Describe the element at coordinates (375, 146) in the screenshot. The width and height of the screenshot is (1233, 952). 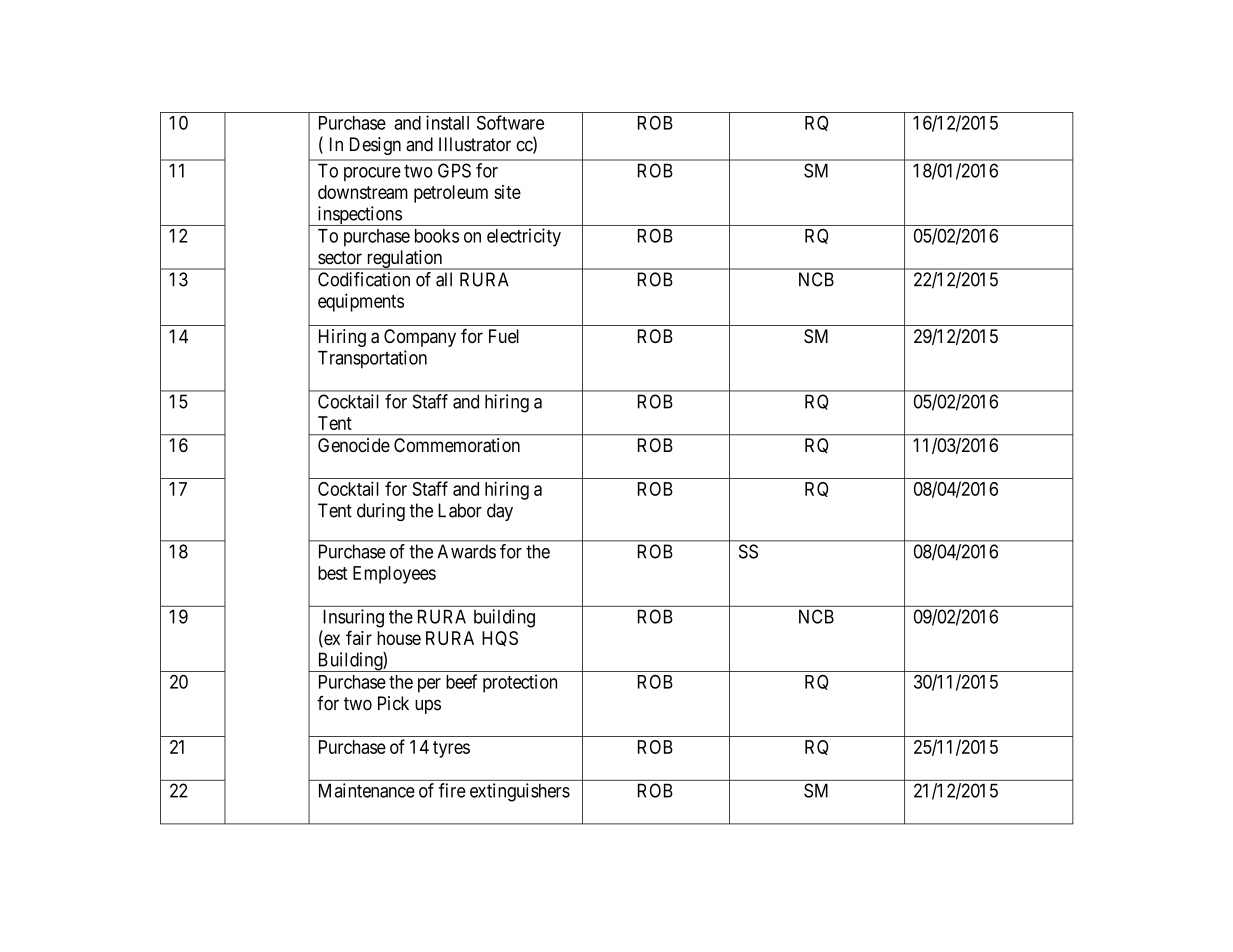
I see `Design` at that location.
